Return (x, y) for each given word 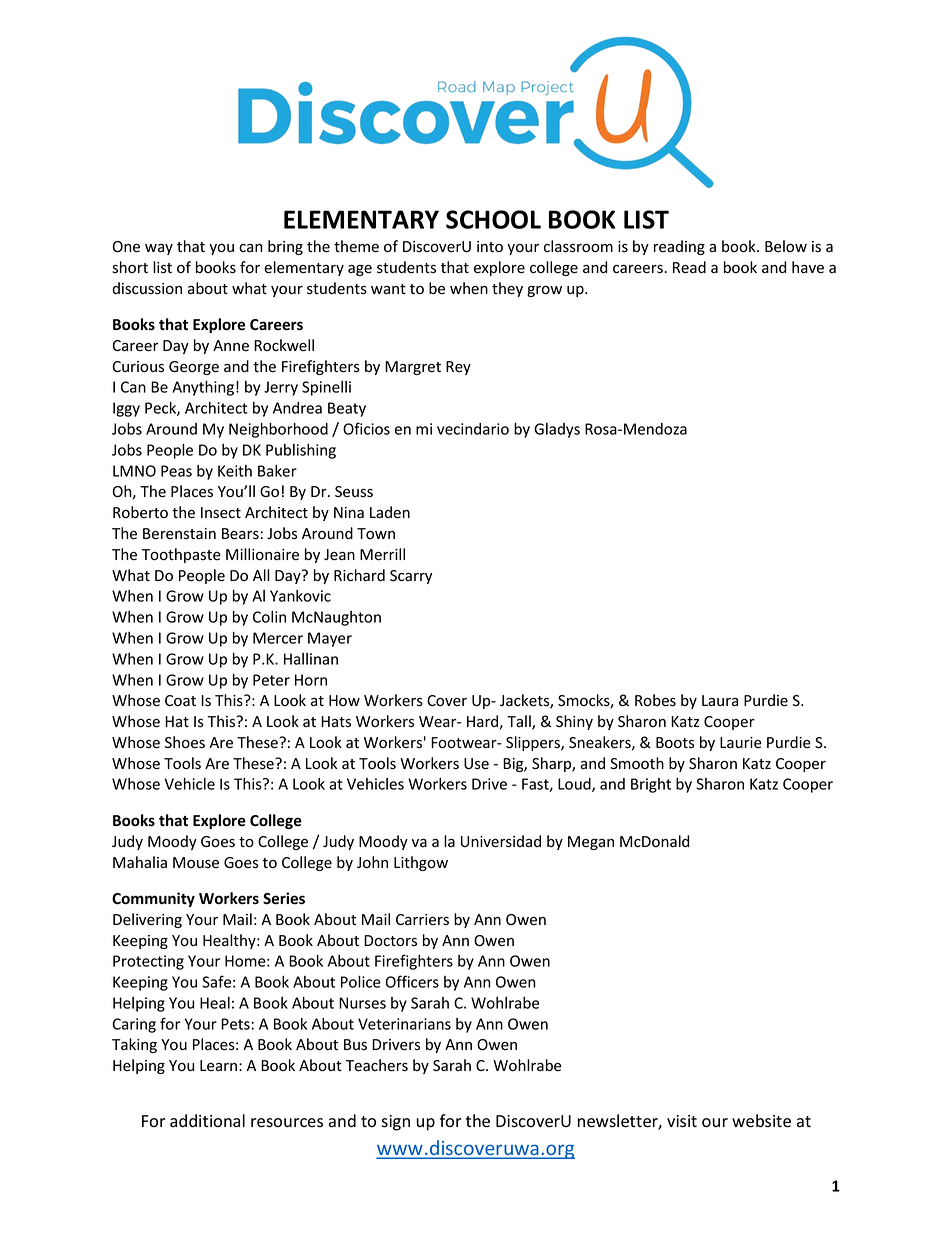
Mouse (196, 863)
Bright (651, 785)
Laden (390, 512)
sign (395, 1123)
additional (207, 1121)
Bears (240, 534)
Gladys (557, 430)
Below (786, 246)
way (159, 249)
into (490, 246)
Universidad (501, 841)
